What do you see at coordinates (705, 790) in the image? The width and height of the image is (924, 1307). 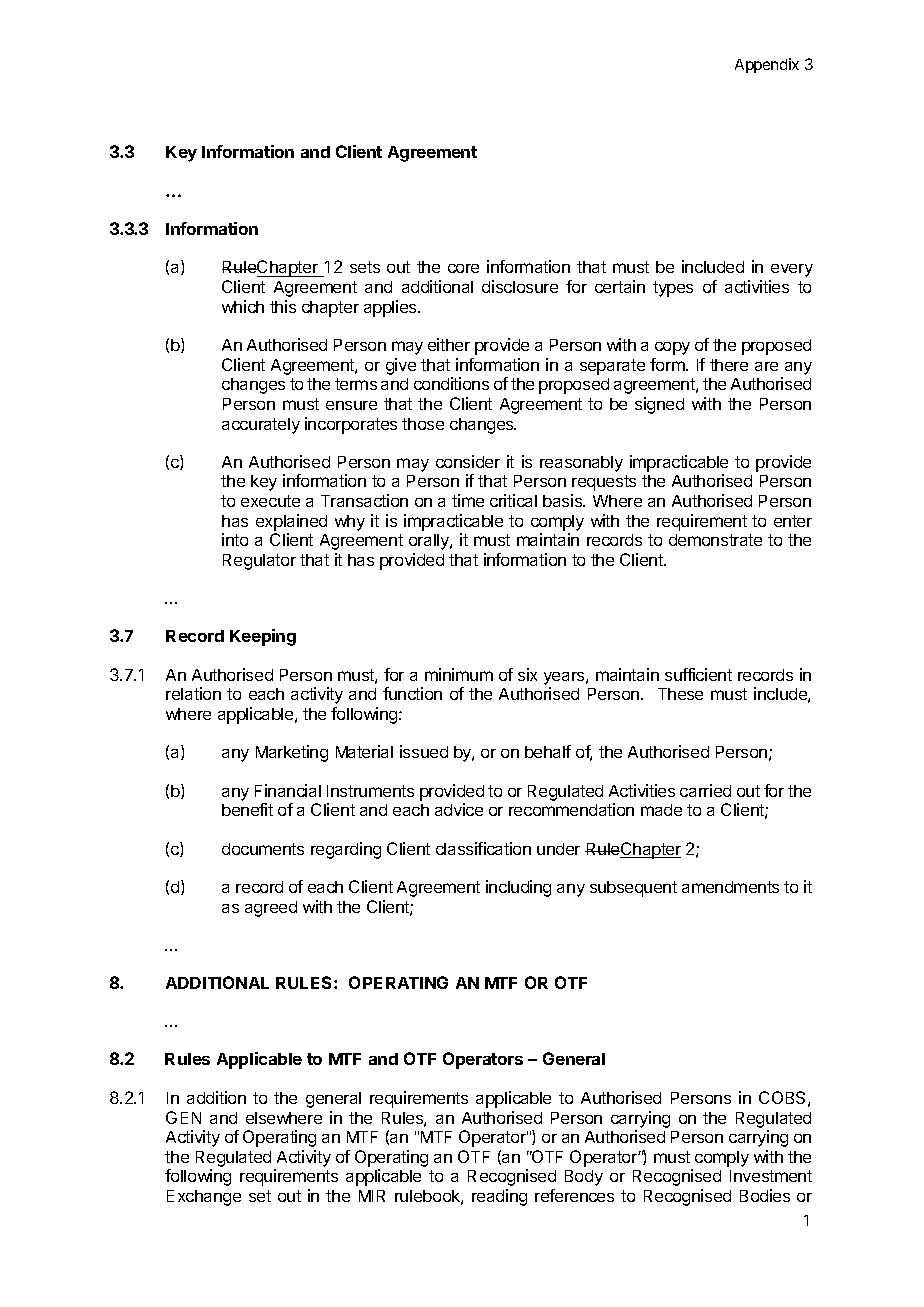 I see `carried` at bounding box center [705, 790].
